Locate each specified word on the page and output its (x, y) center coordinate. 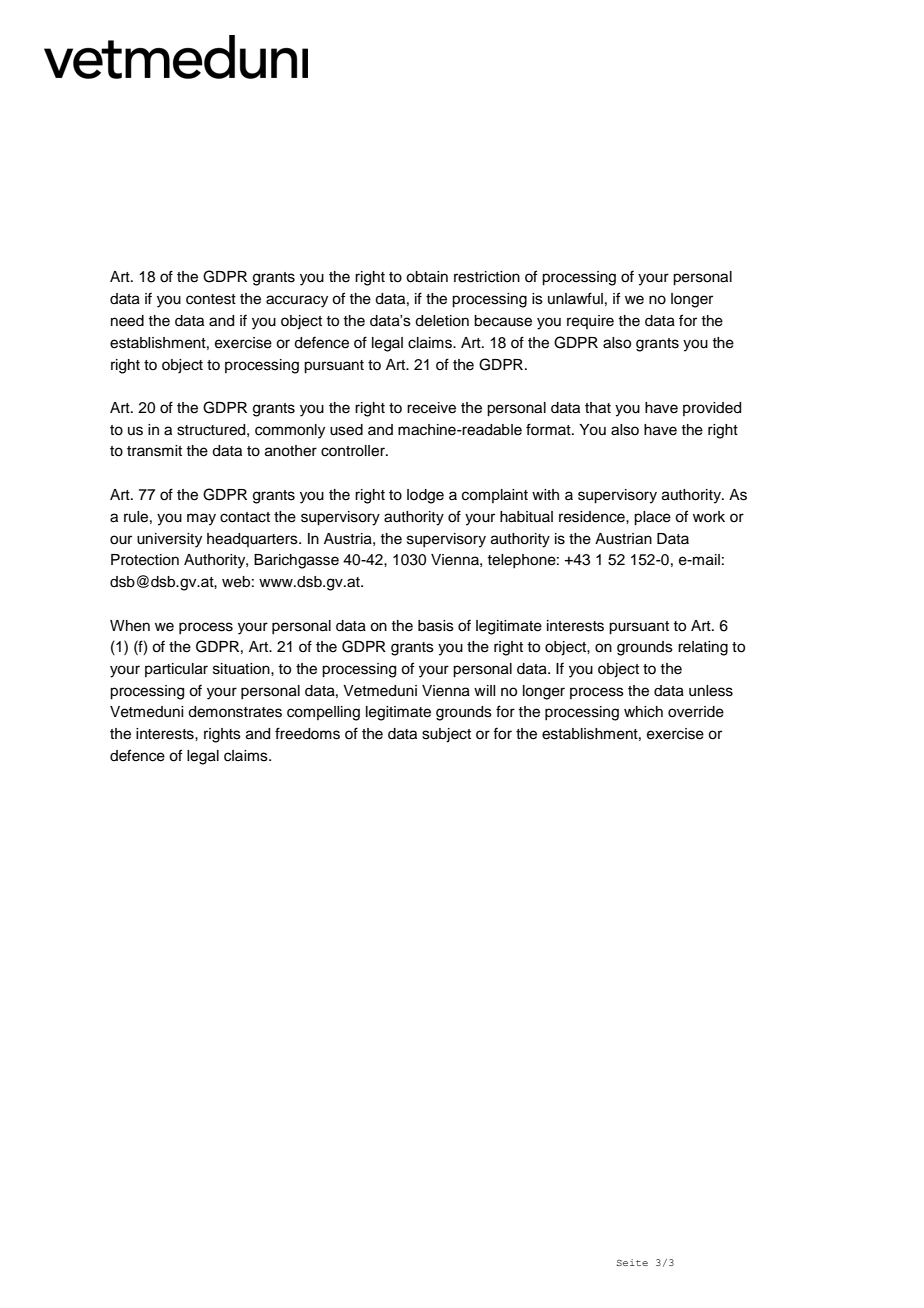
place (652, 518)
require (590, 322)
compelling (323, 713)
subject (446, 735)
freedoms (307, 733)
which (643, 712)
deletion (442, 321)
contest (211, 299)
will (484, 690)
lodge (425, 496)
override (696, 712)
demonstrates (235, 712)
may (201, 519)
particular (176, 670)
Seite (632, 1262)
